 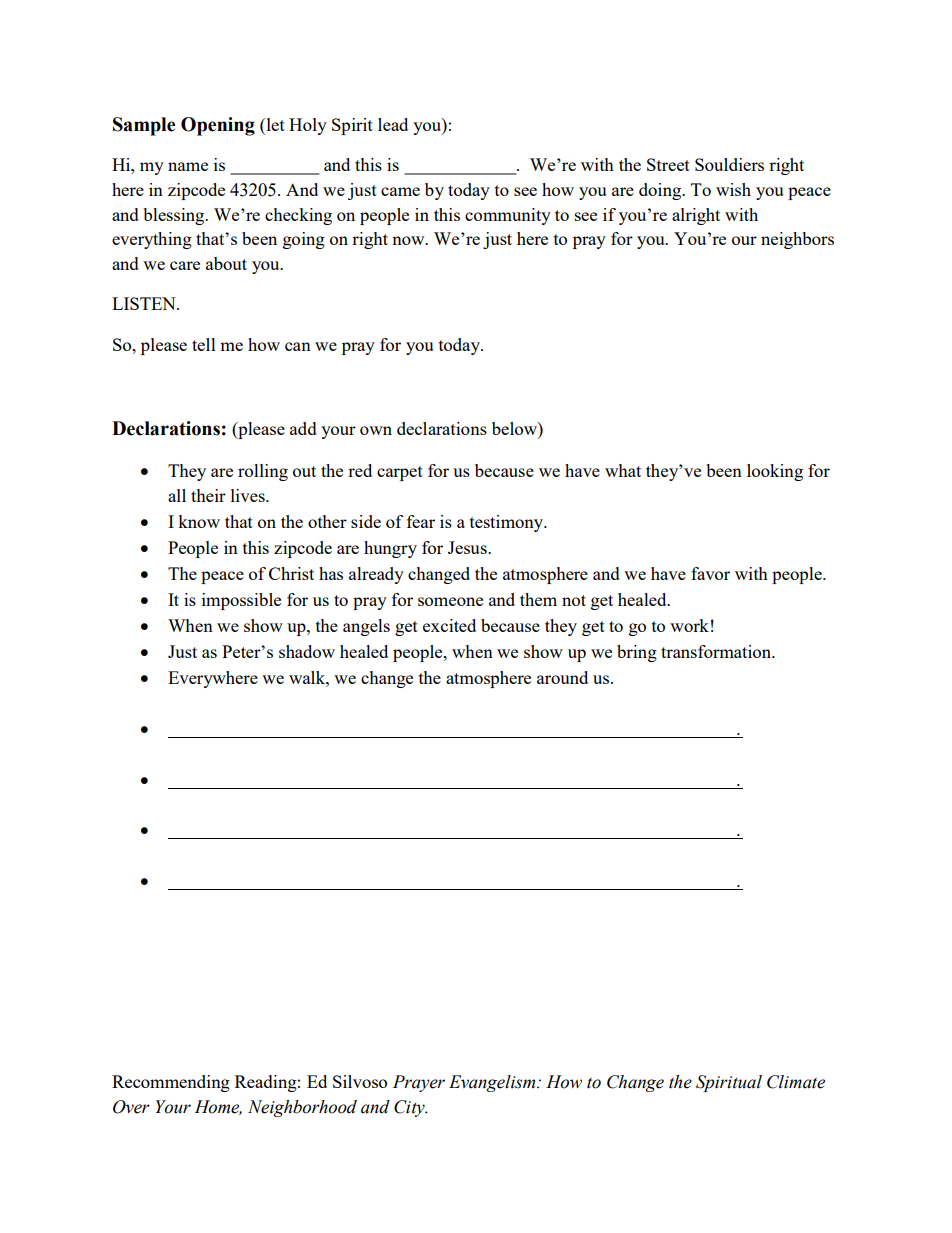 I want to click on shadow, so click(x=307, y=651).
